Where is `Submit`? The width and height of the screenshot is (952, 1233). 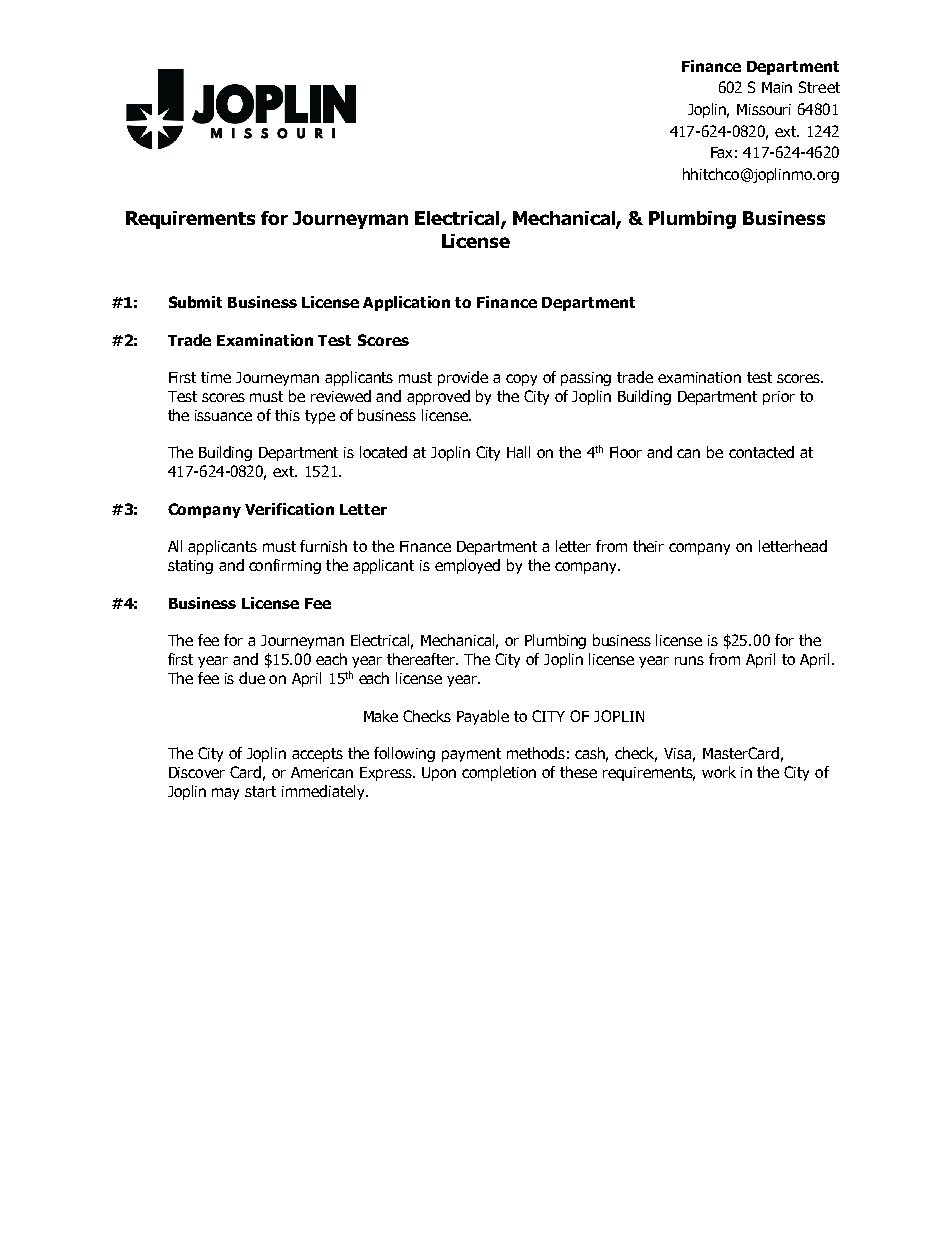 Submit is located at coordinates (195, 302).
